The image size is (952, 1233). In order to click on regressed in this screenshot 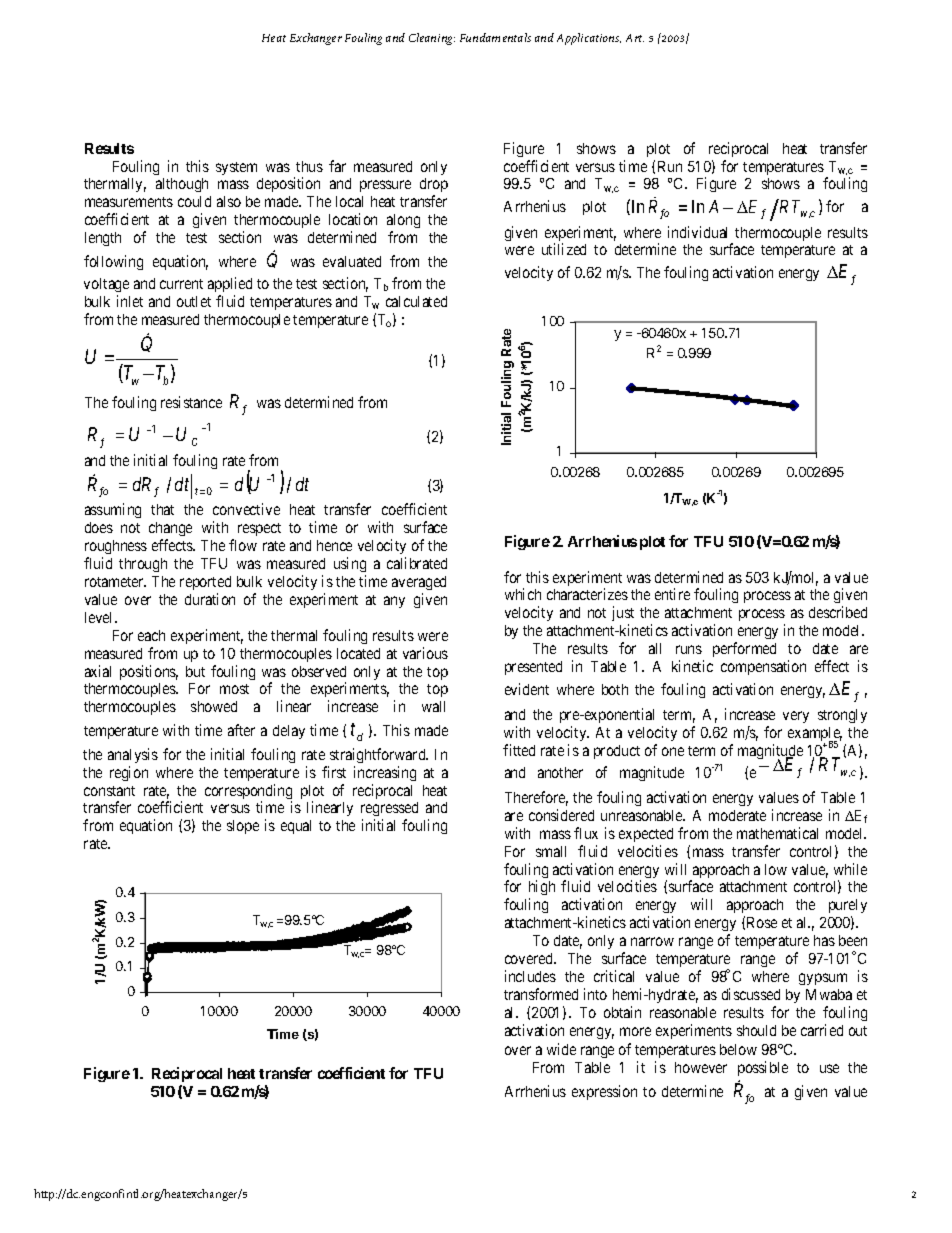, I will do `click(389, 811)`.
